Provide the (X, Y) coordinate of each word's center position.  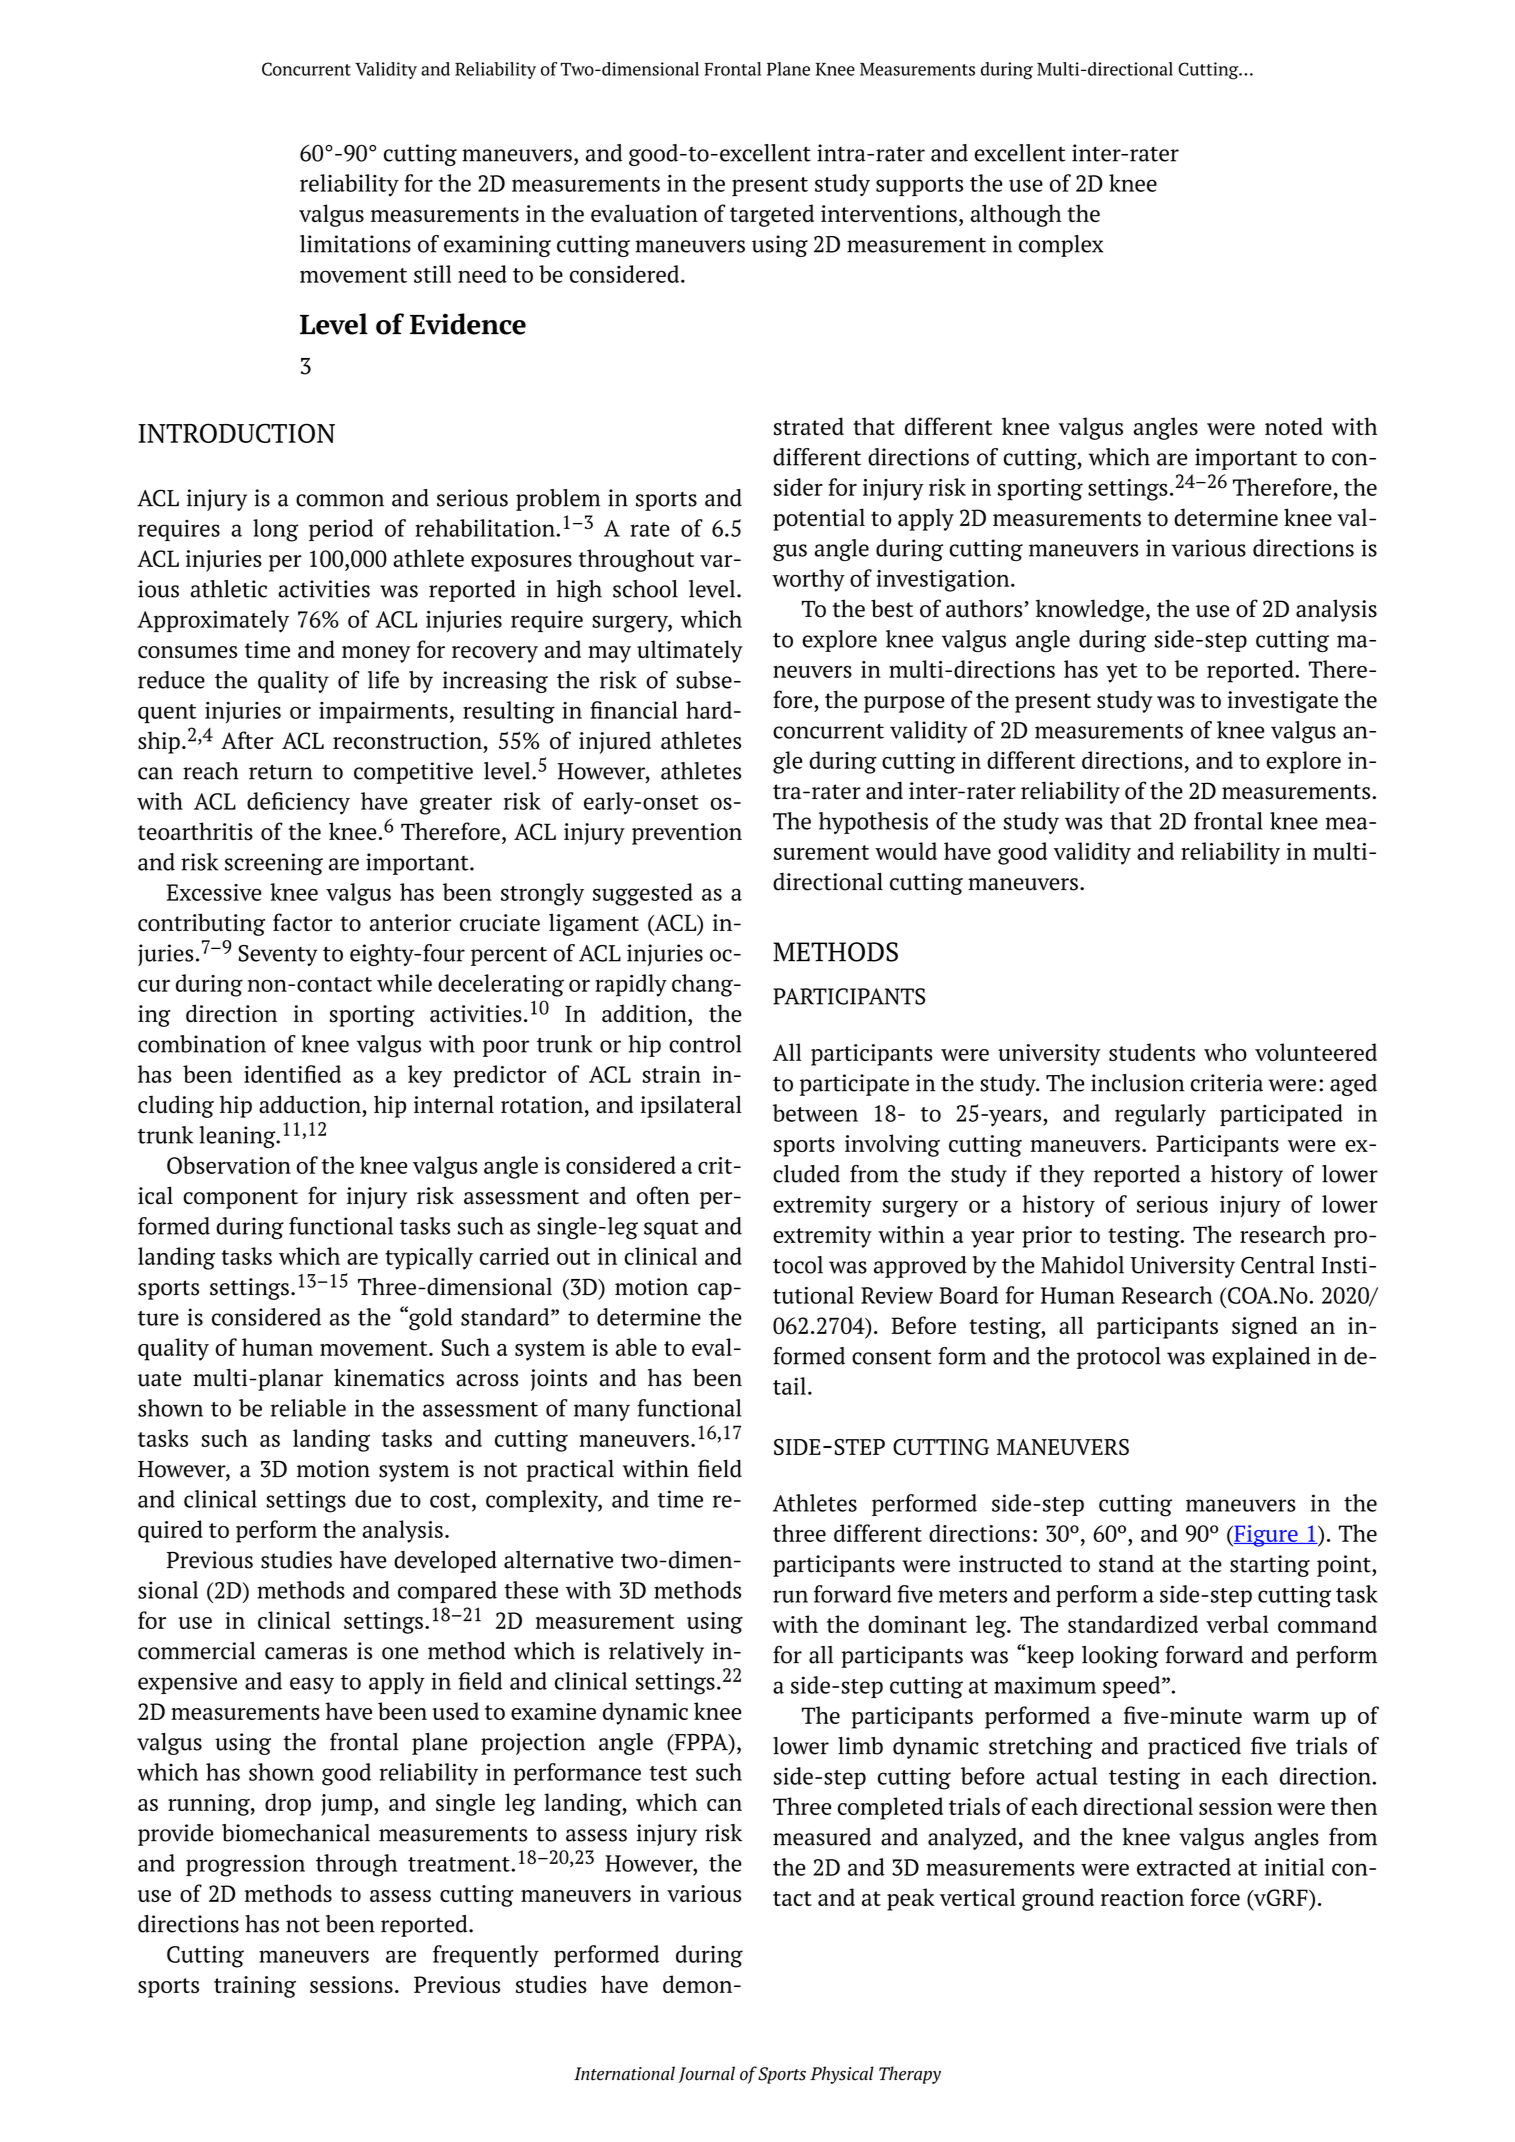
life (383, 680)
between (815, 1113)
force (1215, 1897)
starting (1270, 1566)
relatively (656, 1653)
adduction (310, 1104)
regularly (1160, 1115)
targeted (772, 215)
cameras (306, 1653)
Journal (707, 2074)
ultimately (690, 651)
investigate (1283, 702)
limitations (355, 244)
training (255, 1987)
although (1016, 215)
